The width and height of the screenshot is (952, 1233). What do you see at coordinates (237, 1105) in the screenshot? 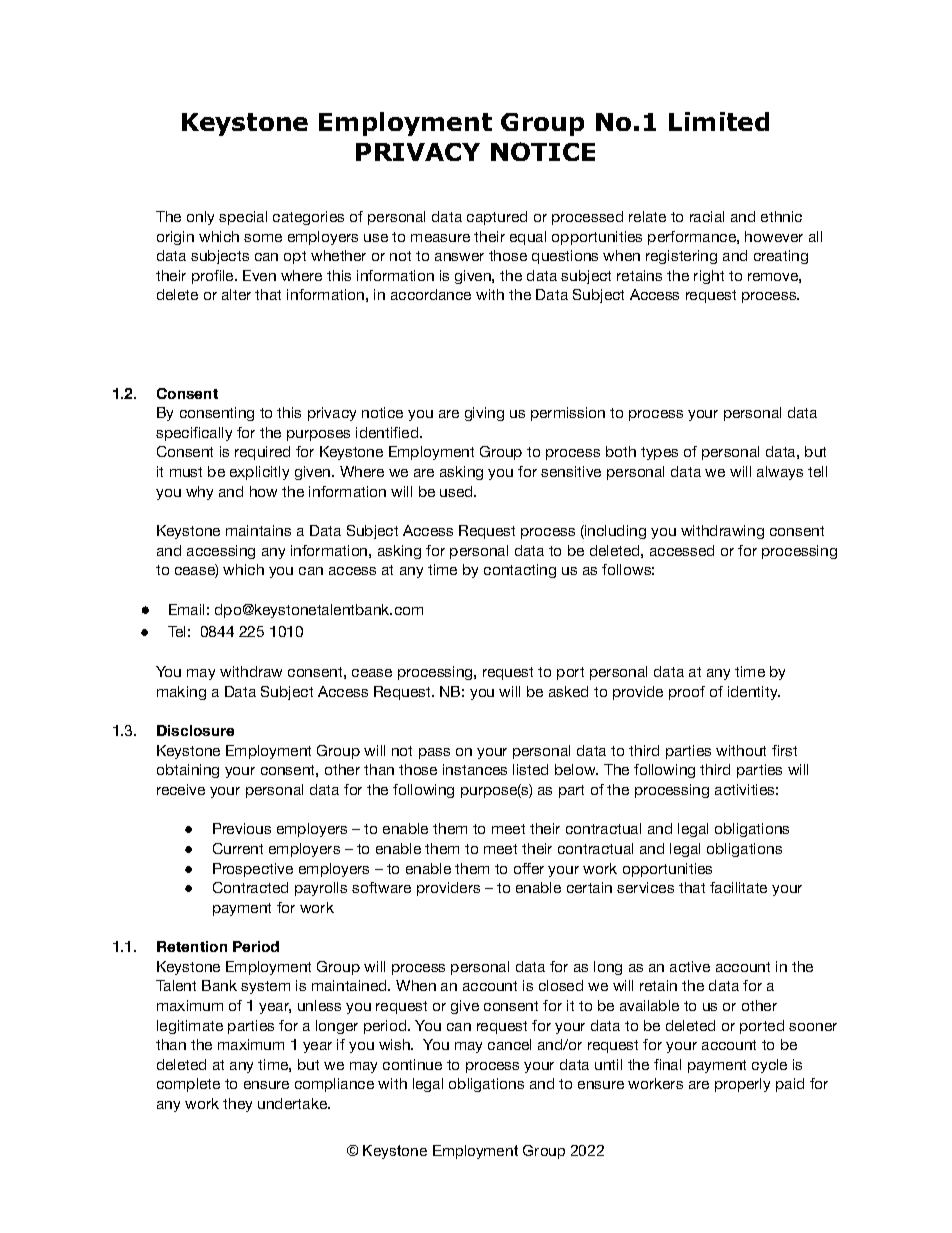
I see `they` at bounding box center [237, 1105].
